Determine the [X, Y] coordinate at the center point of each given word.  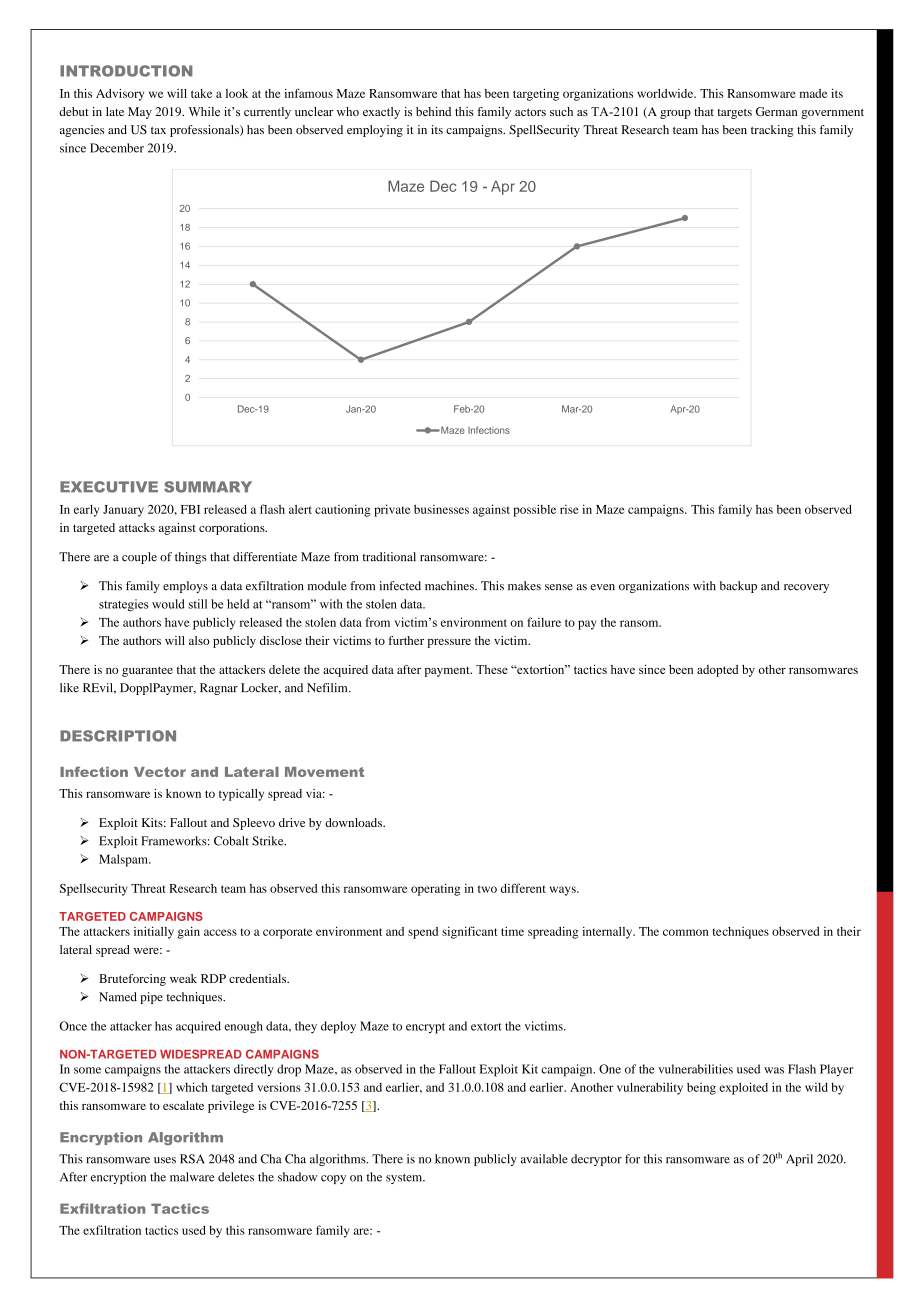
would [168, 604]
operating [435, 889]
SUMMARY [208, 487]
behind [433, 111]
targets [734, 114]
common [686, 932]
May [140, 113]
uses [165, 1160]
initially [154, 932]
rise [569, 509]
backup [738, 587]
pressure [449, 643]
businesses [441, 509]
